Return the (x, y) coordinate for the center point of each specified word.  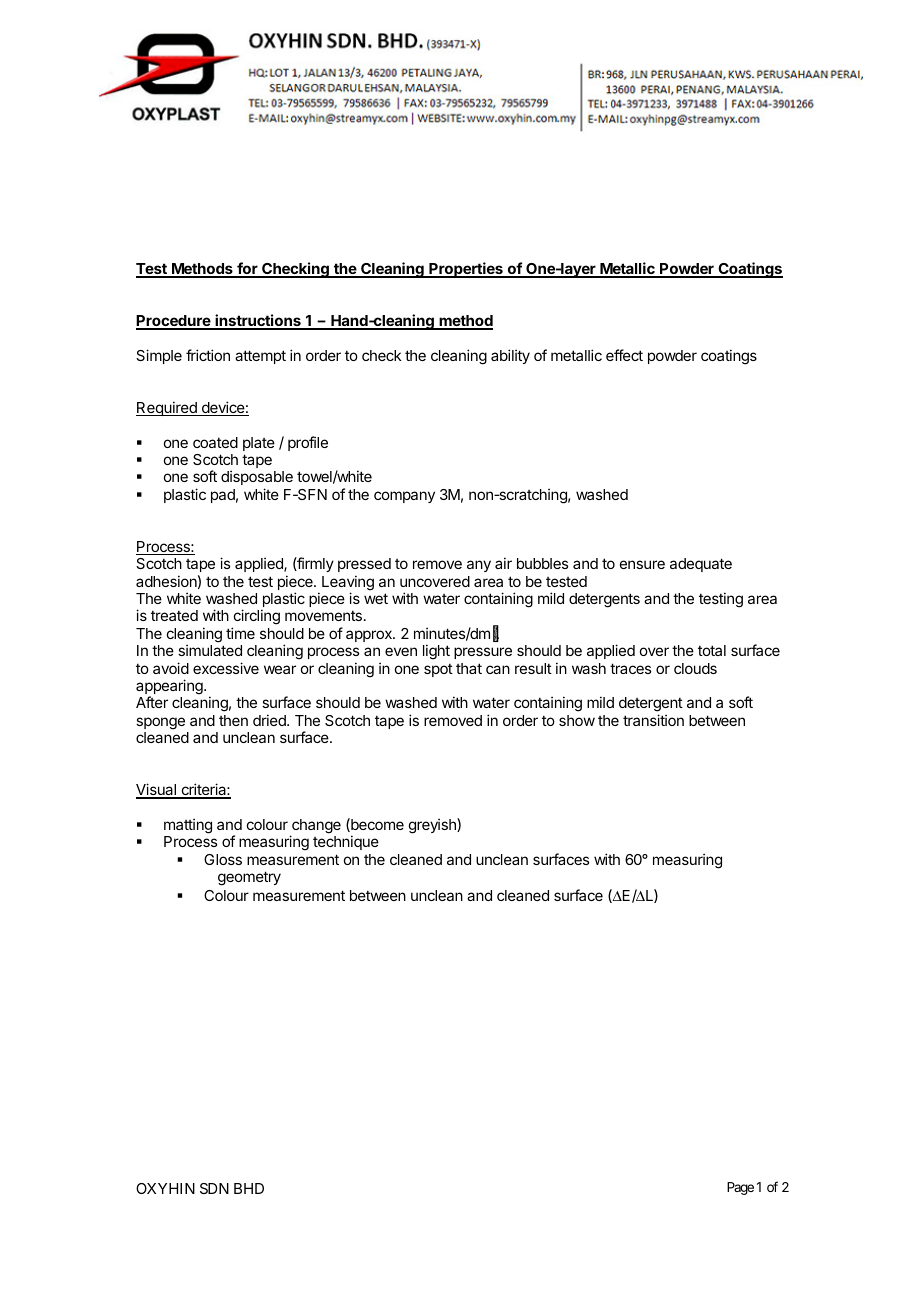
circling (256, 618)
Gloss (223, 859)
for (247, 269)
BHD (249, 1188)
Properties (466, 270)
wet (376, 598)
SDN (214, 1188)
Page (740, 1188)
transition (653, 720)
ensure (642, 564)
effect (624, 355)
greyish (433, 826)
